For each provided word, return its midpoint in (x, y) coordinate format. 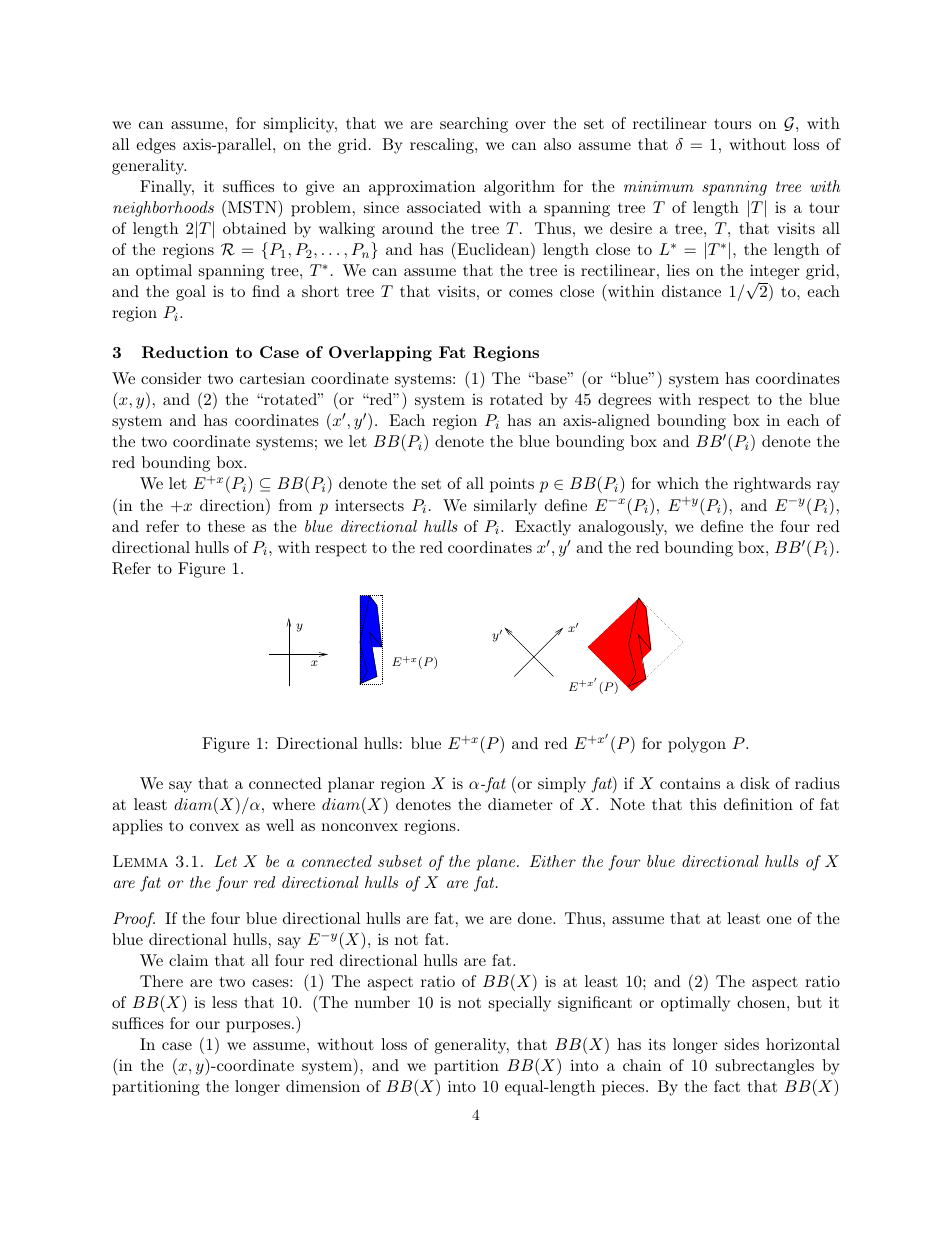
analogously (622, 528)
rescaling (443, 146)
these (226, 526)
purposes (259, 1027)
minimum (659, 186)
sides (742, 1044)
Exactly (543, 528)
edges (156, 146)
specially (520, 1004)
